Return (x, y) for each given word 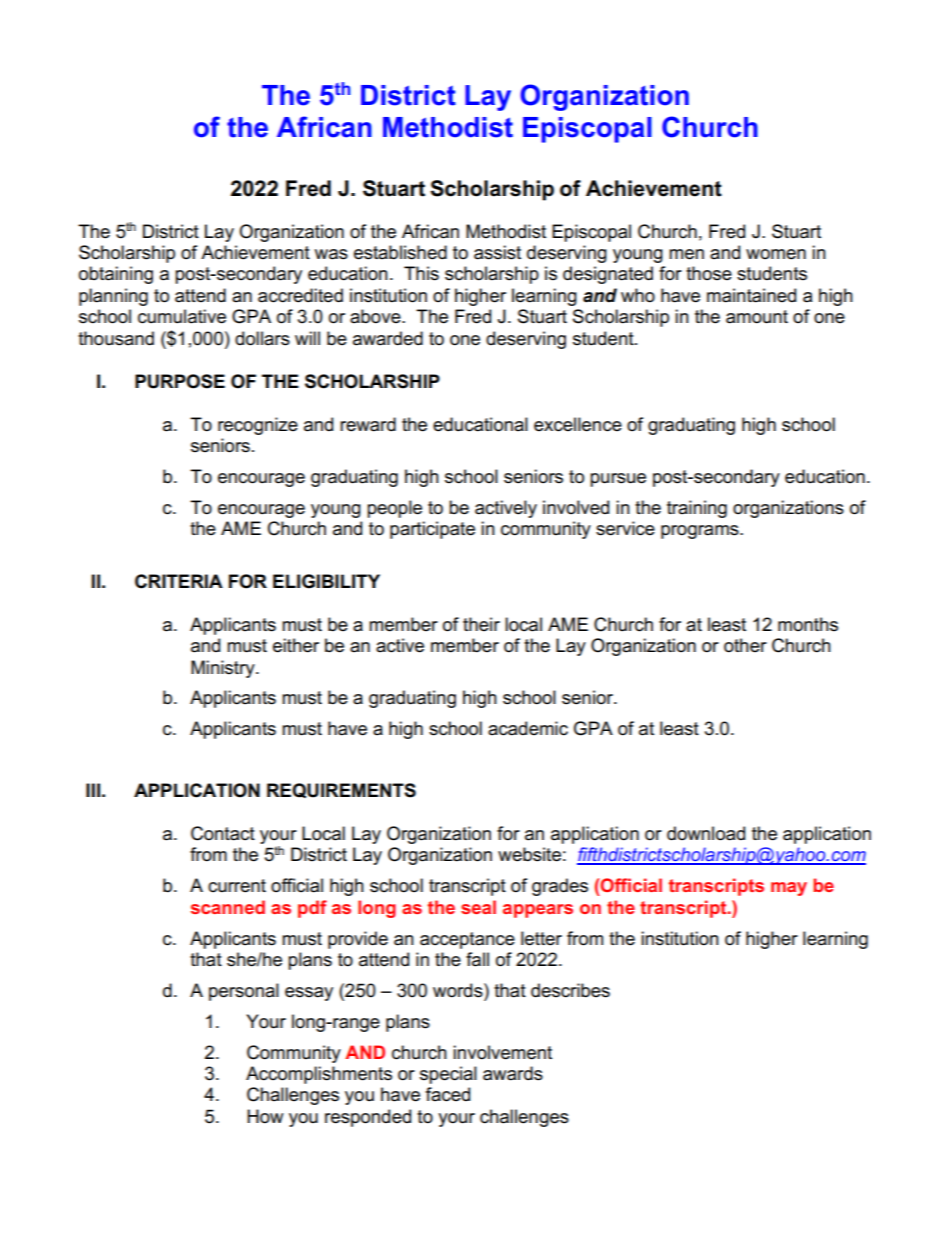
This (421, 273)
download (706, 833)
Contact (223, 833)
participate (432, 530)
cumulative (182, 316)
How (265, 1116)
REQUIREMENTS (341, 790)
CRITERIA (179, 581)
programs (701, 532)
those (709, 273)
